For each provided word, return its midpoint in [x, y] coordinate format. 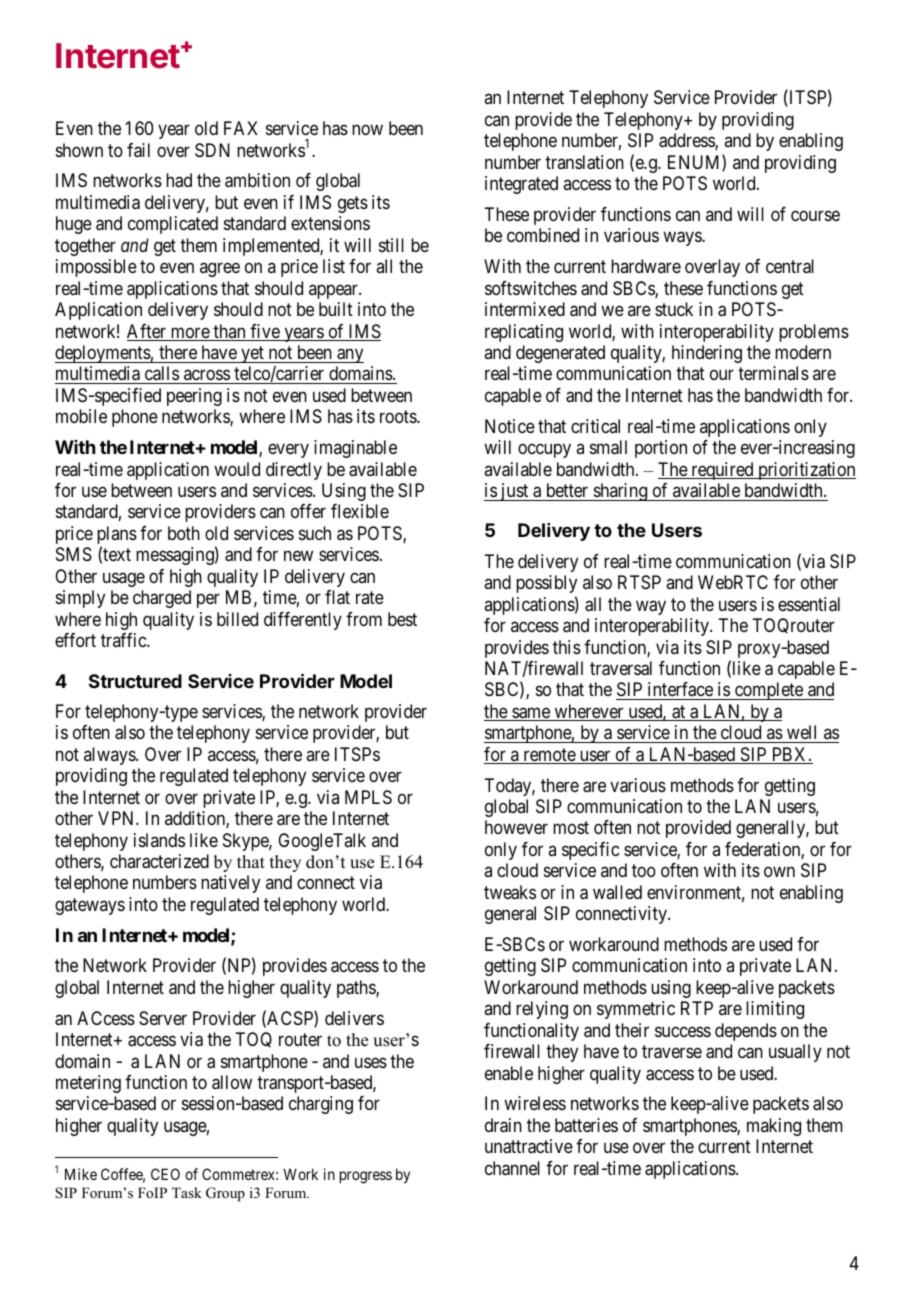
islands [159, 840]
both [184, 533]
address [687, 141]
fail [138, 150]
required [722, 471]
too [644, 871]
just [514, 492]
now [367, 130]
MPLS [368, 797]
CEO [165, 1174]
